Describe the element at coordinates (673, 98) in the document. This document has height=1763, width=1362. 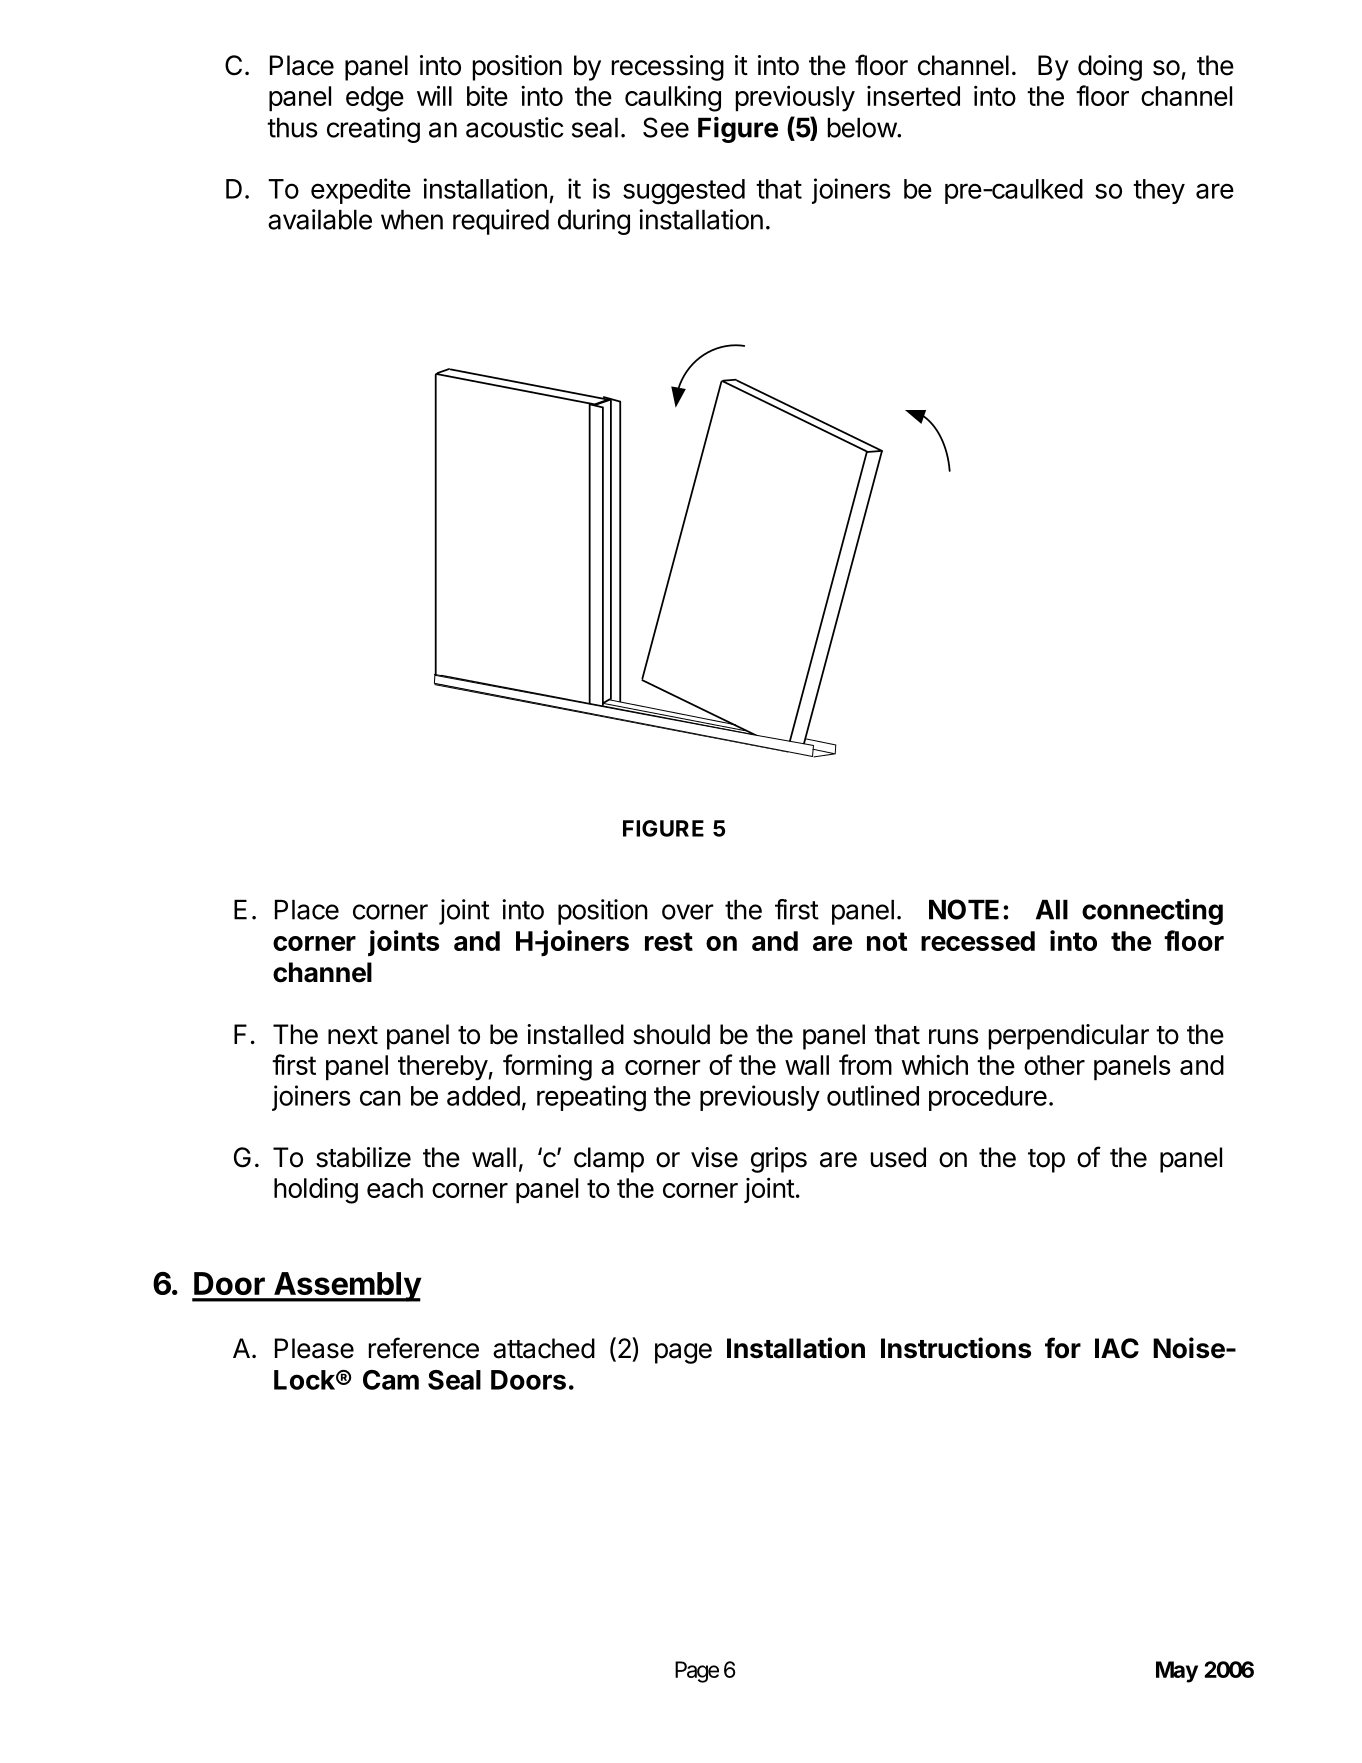
I see `caulking` at that location.
